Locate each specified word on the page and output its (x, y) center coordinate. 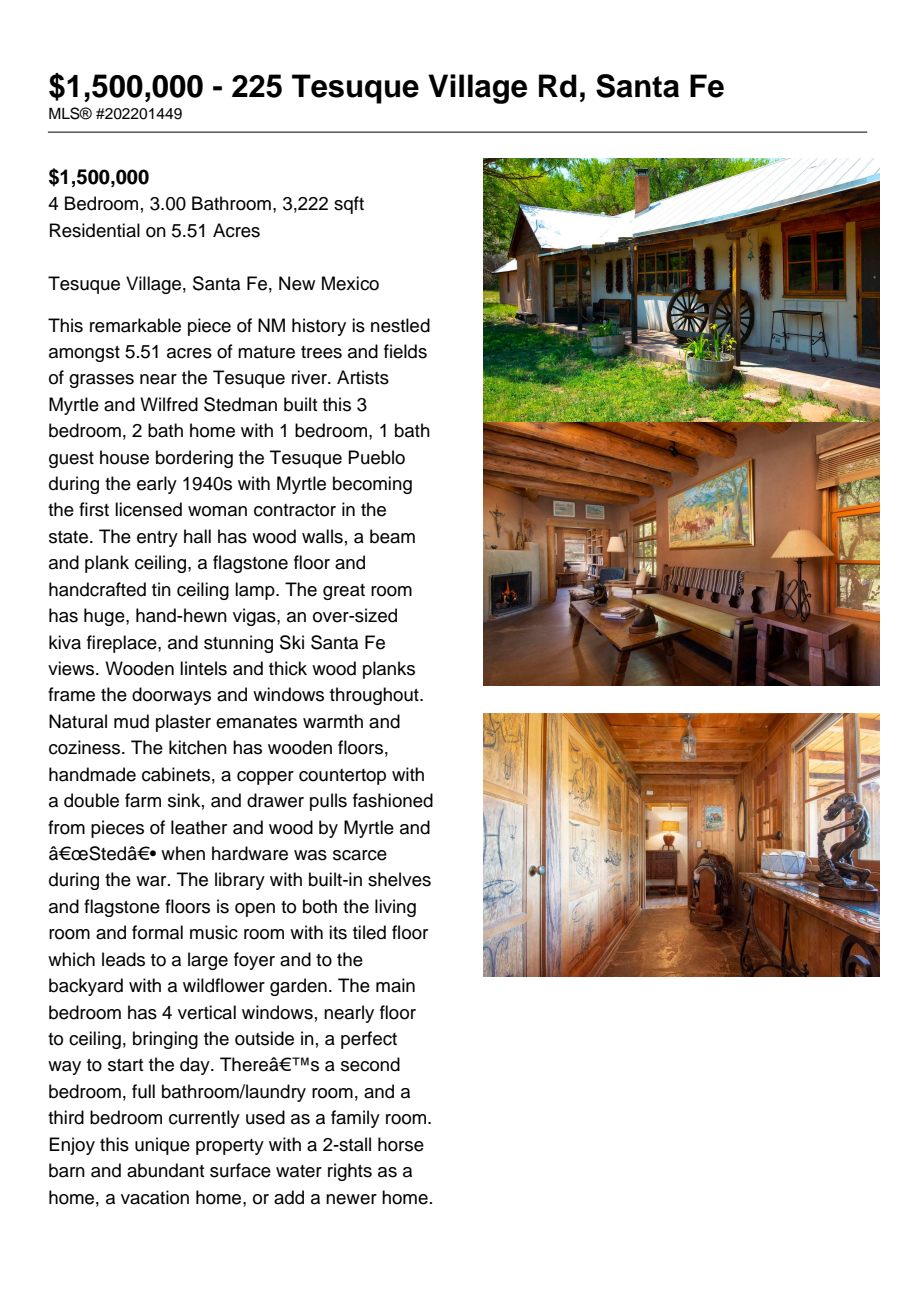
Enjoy (72, 1146)
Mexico (350, 283)
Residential (95, 230)
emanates (256, 722)
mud (131, 721)
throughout (375, 696)
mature (266, 352)
